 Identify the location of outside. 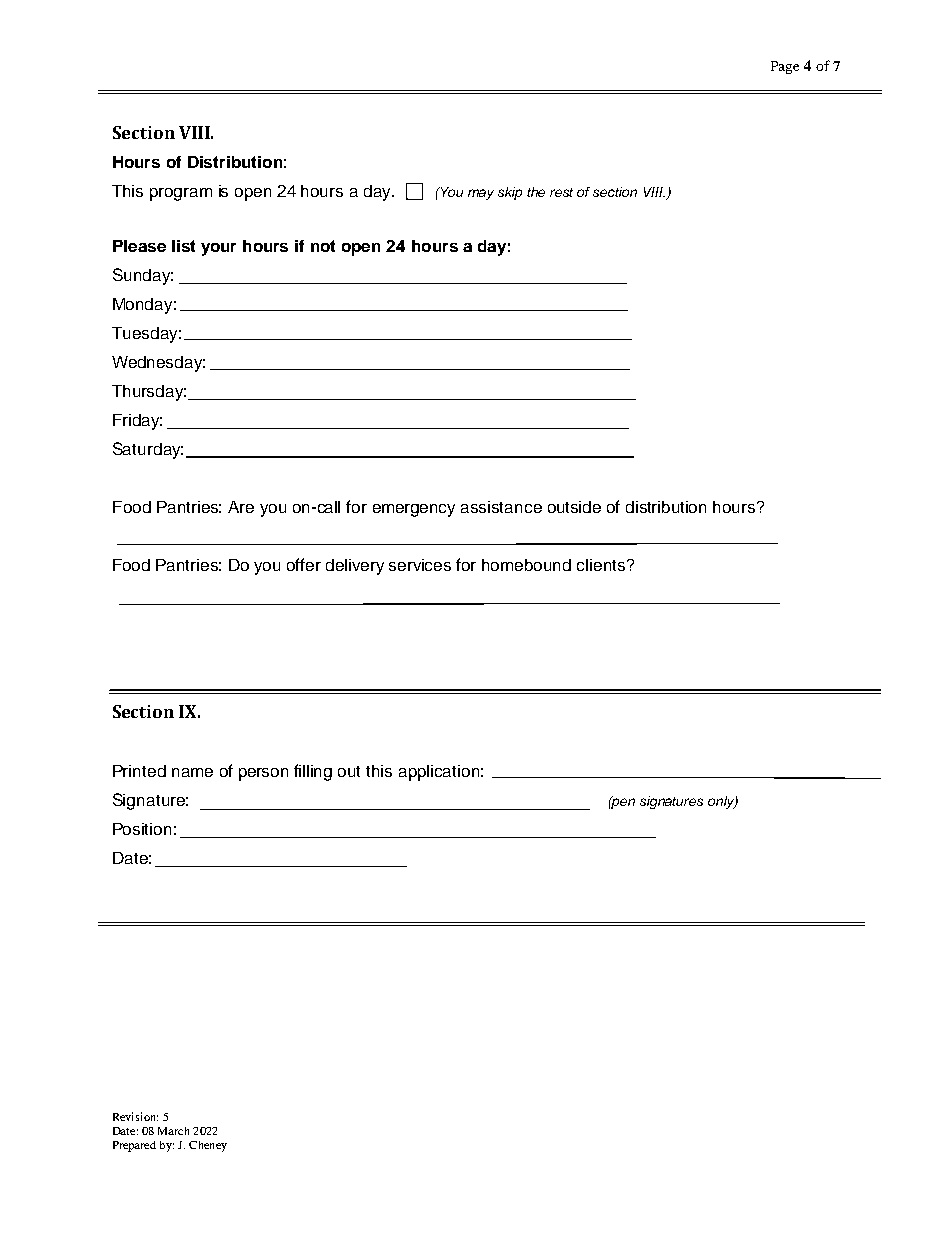
(574, 507).
